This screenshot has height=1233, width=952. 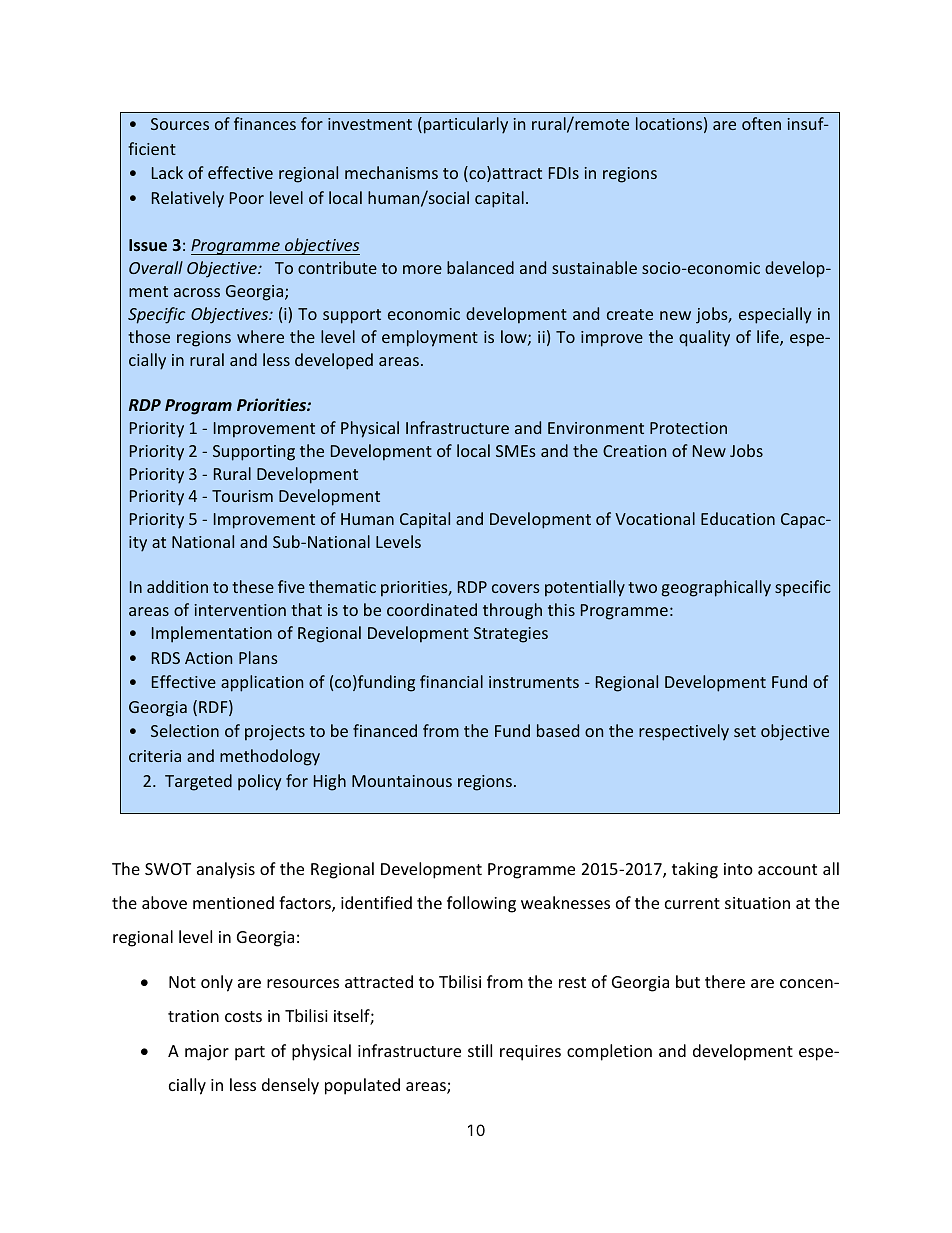 What do you see at coordinates (402, 781) in the screenshot?
I see `Mountainous` at bounding box center [402, 781].
